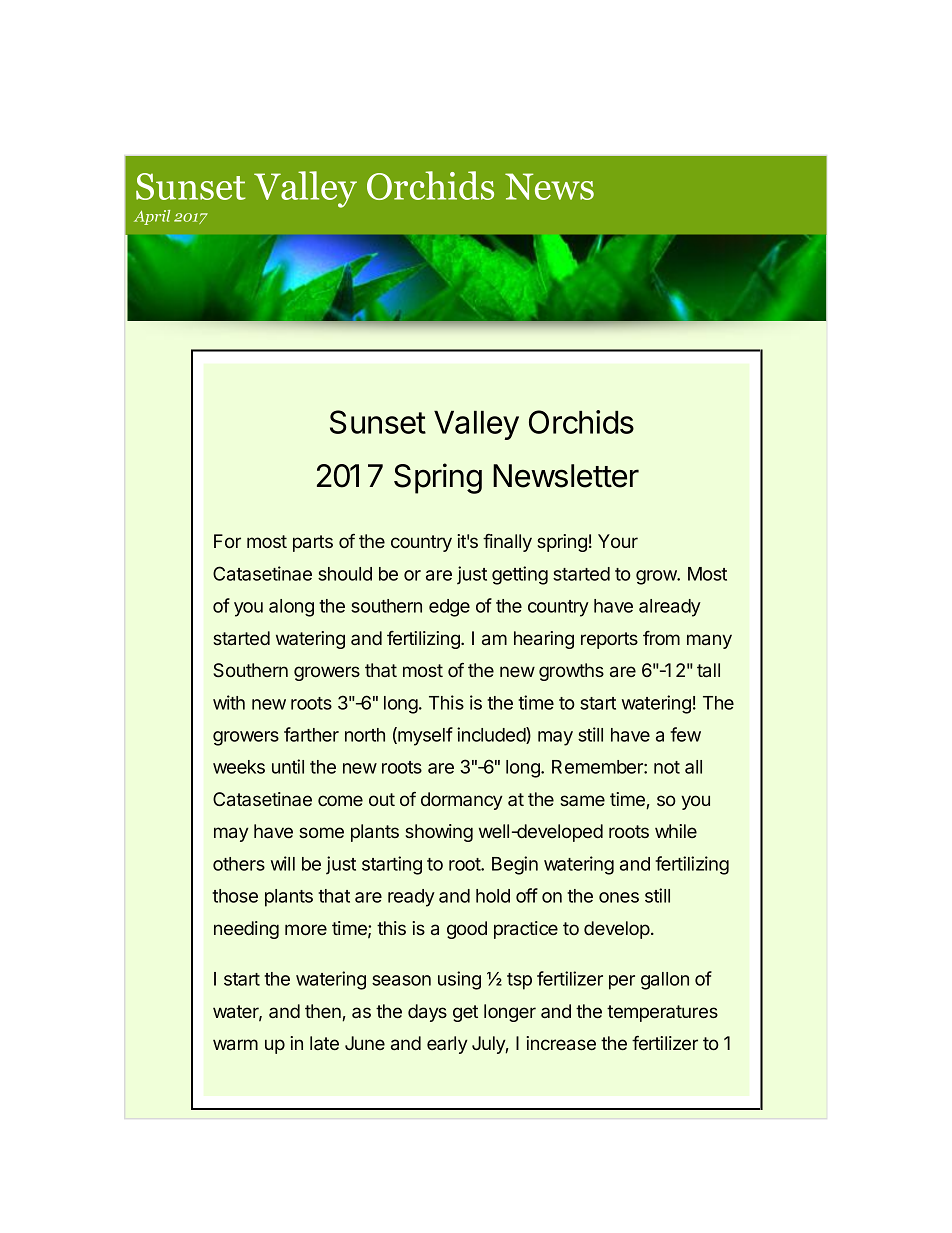 This image has height=1233, width=952. I want to click on Your, so click(618, 541).
